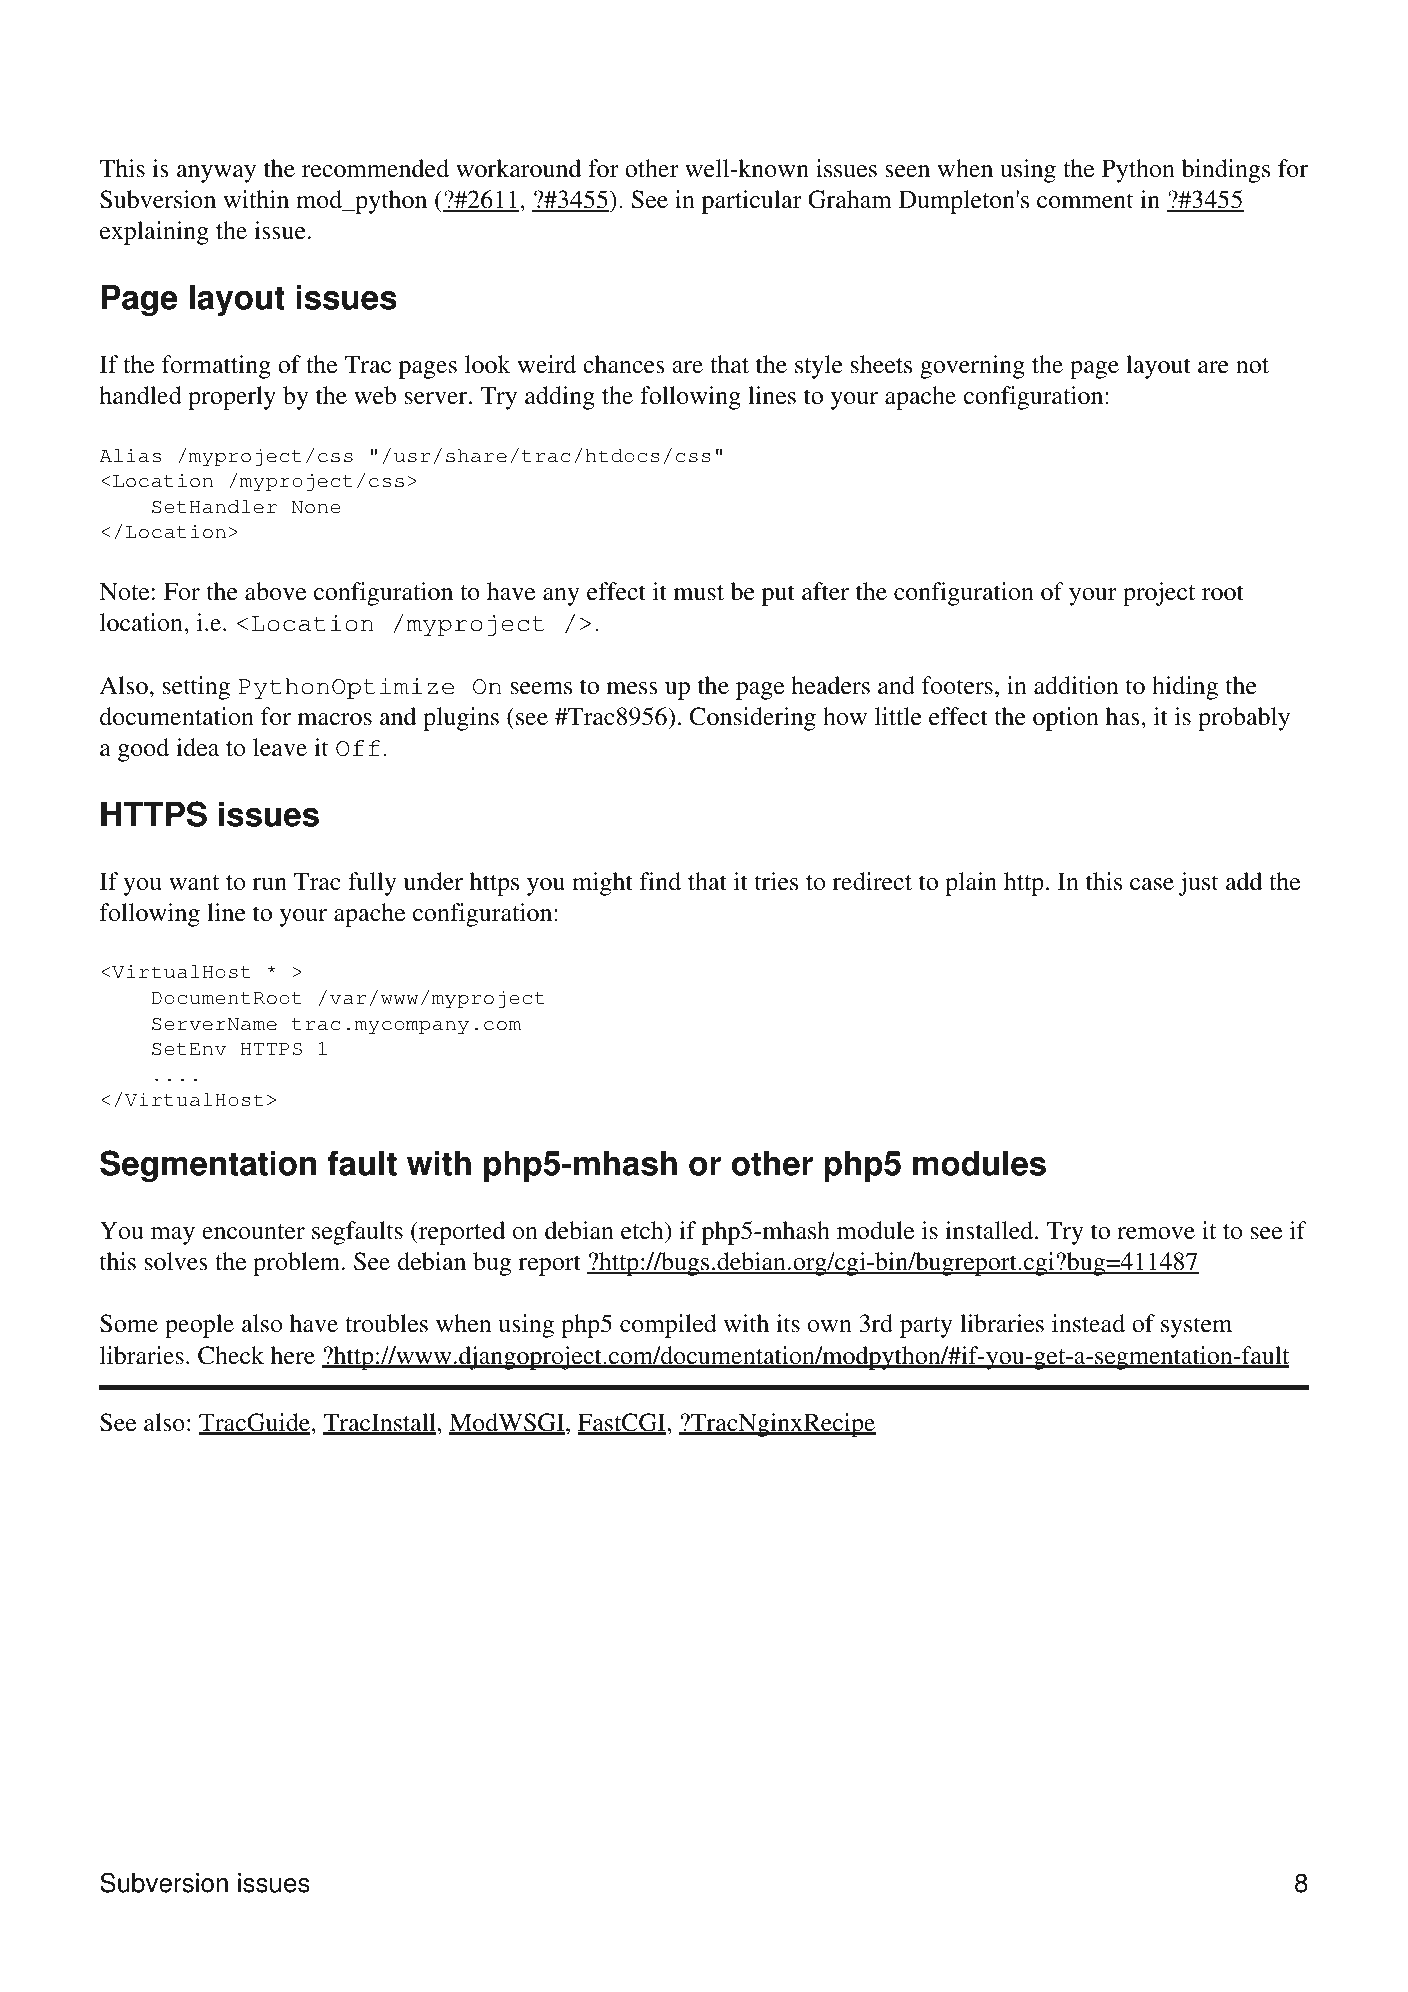 Image resolution: width=1408 pixels, height=1992 pixels. Describe the element at coordinates (753, 719) in the document. I see `Considering` at that location.
